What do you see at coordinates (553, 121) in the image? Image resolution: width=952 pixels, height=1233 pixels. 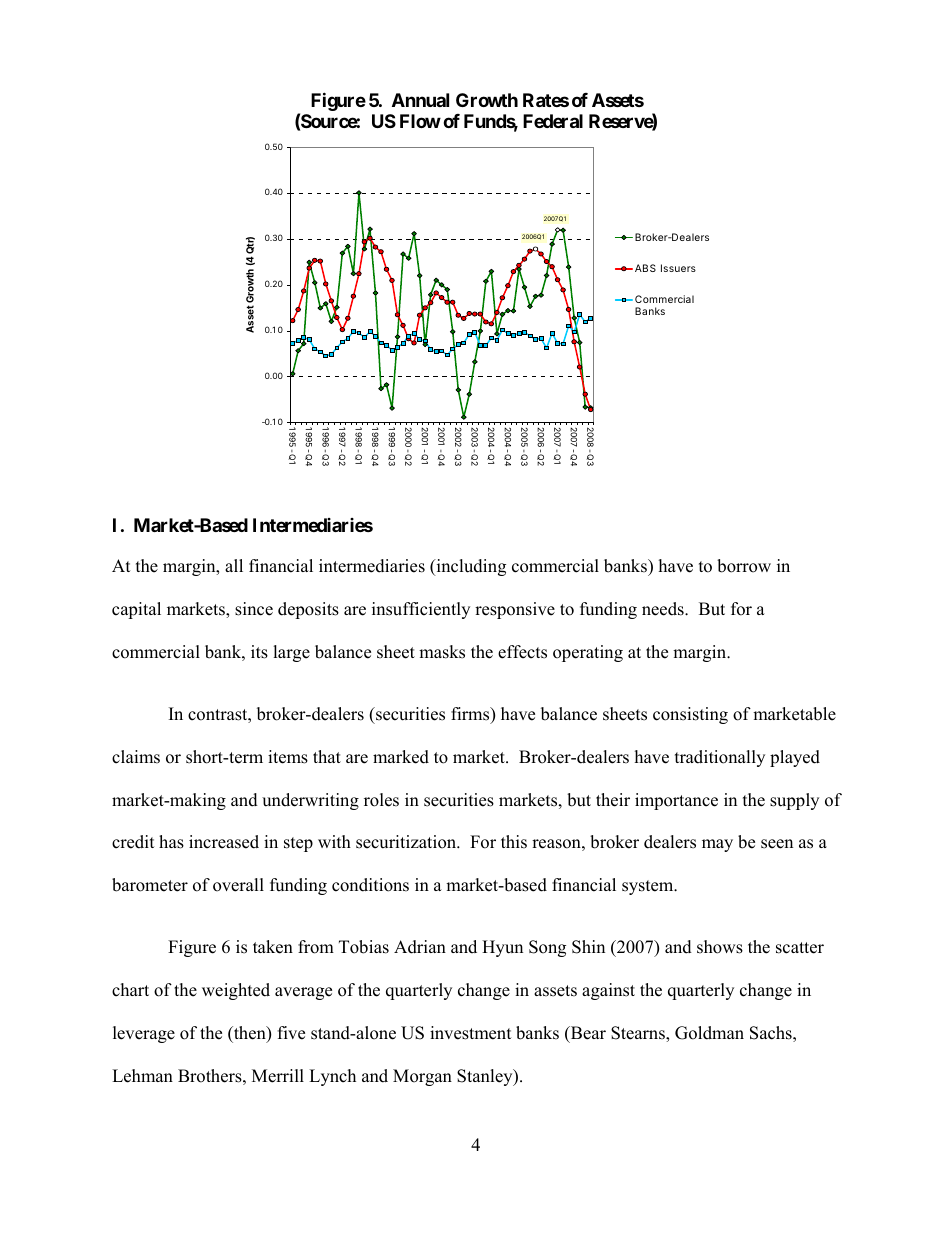 I see `Federal` at bounding box center [553, 121].
